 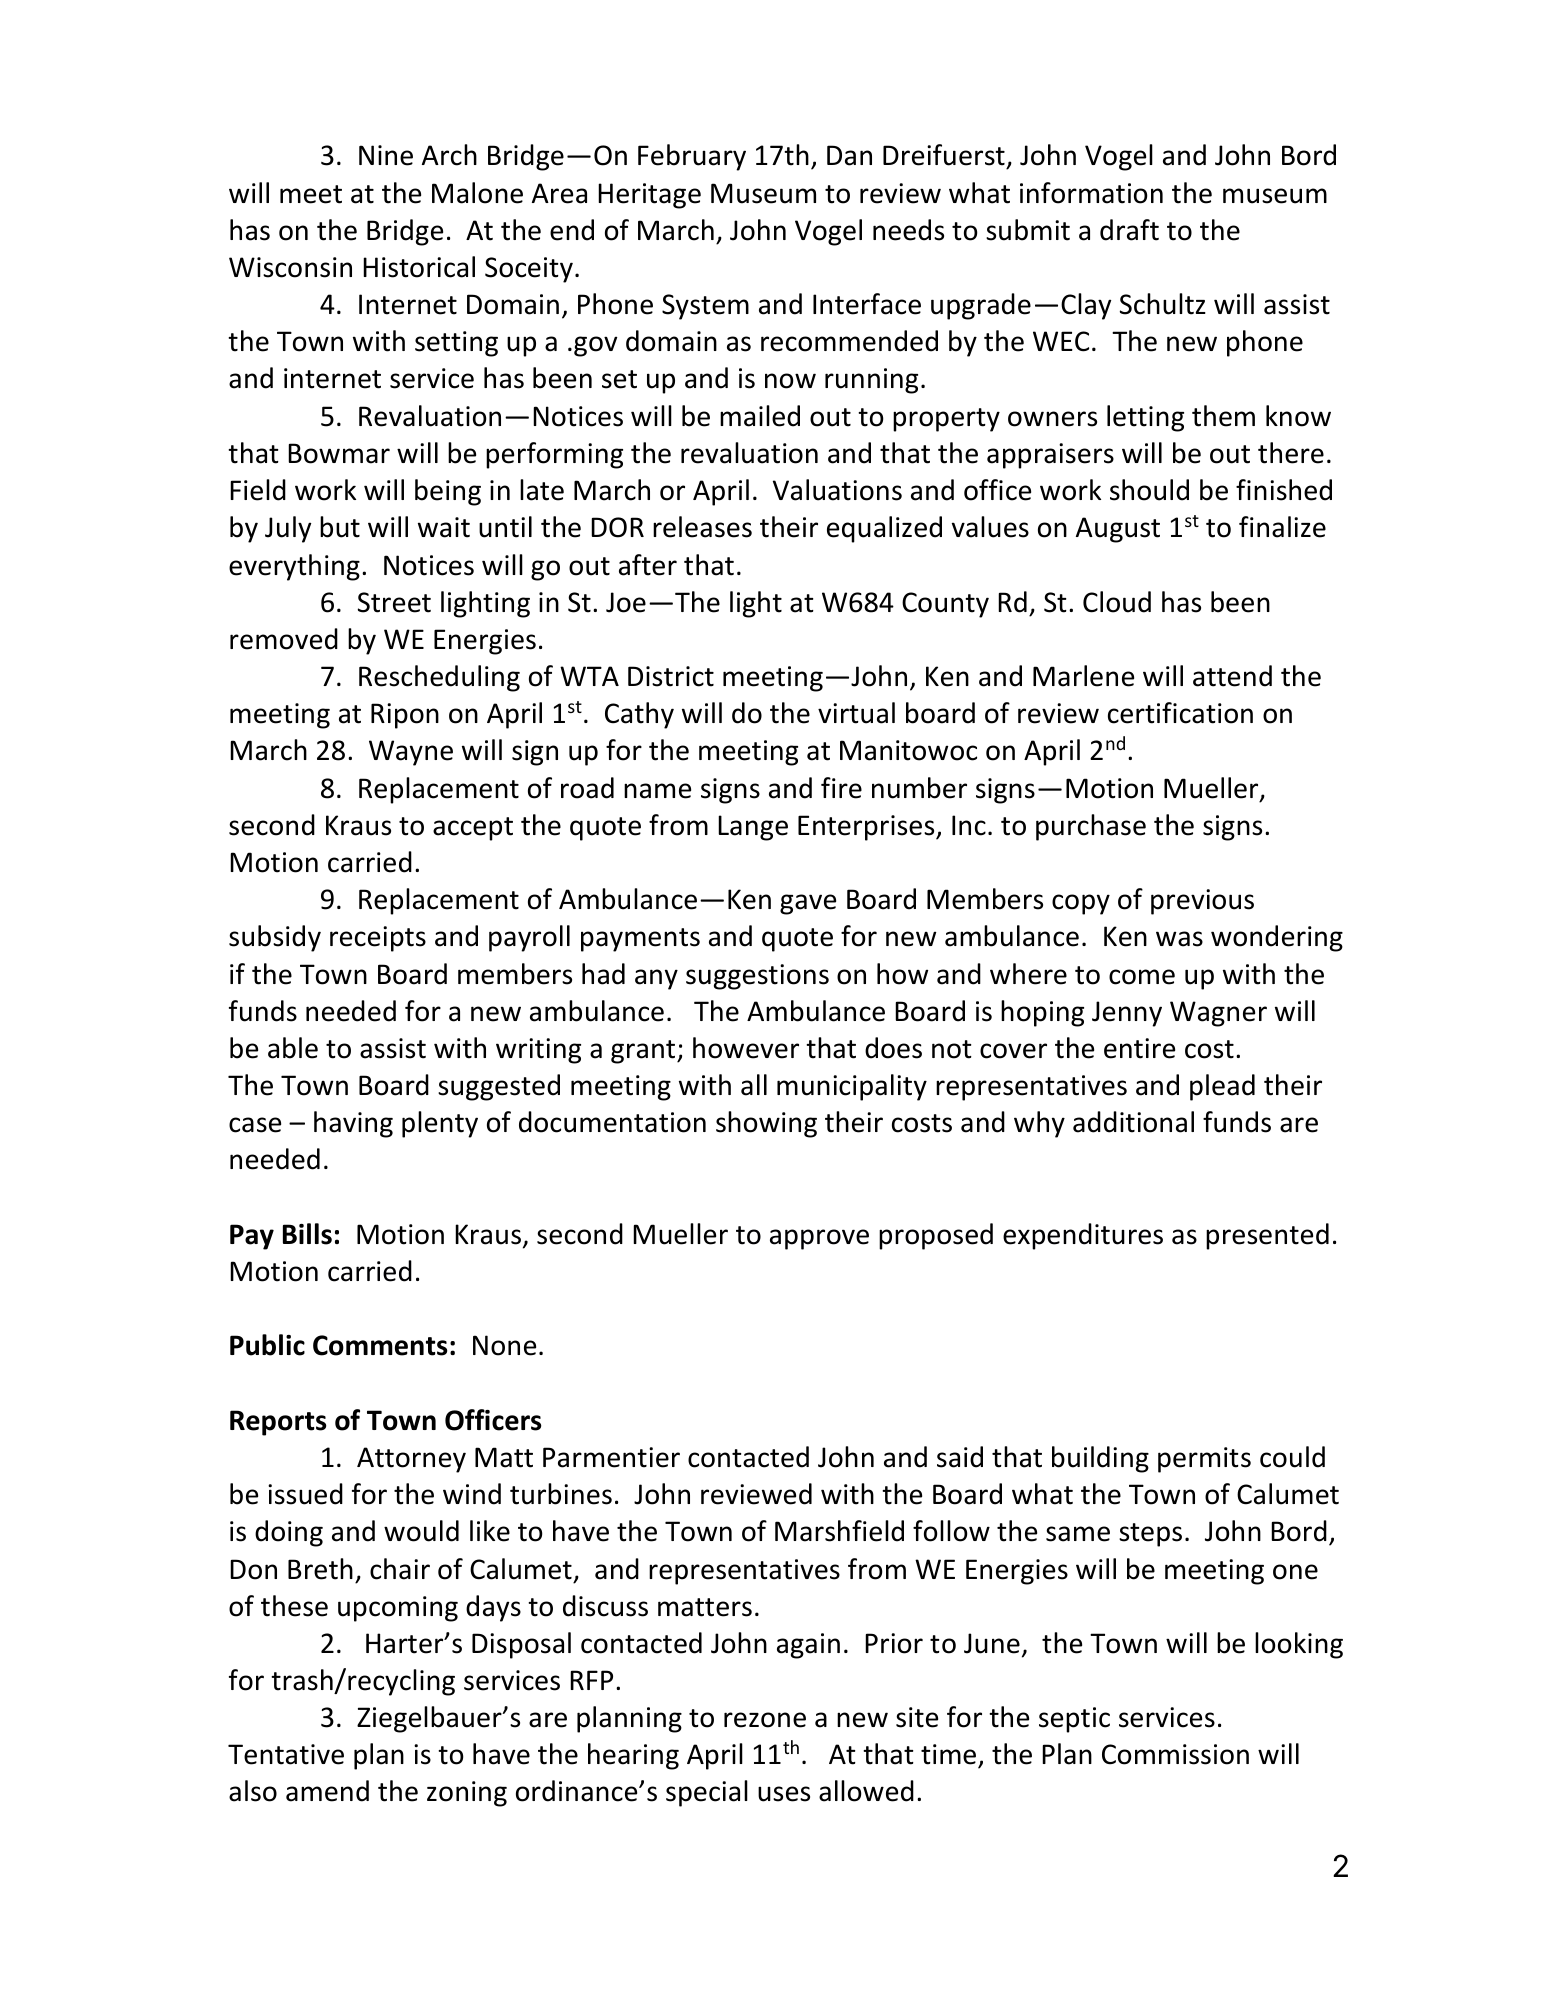 What do you see at coordinates (1204, 1460) in the screenshot?
I see `permits` at bounding box center [1204, 1460].
